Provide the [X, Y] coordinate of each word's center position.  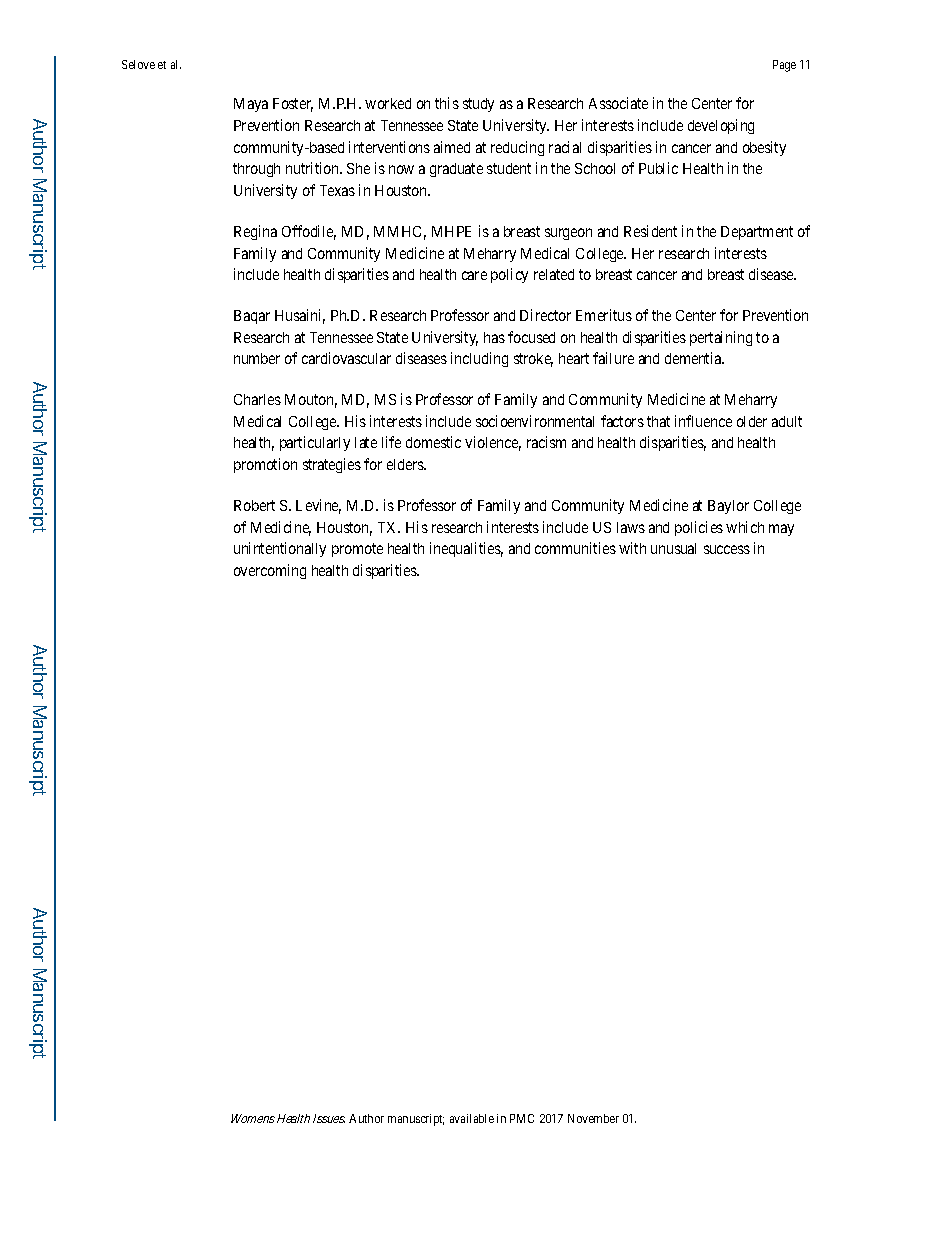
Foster [293, 105]
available [472, 1118]
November [593, 1118]
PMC [522, 1118]
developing [721, 126]
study [478, 105]
